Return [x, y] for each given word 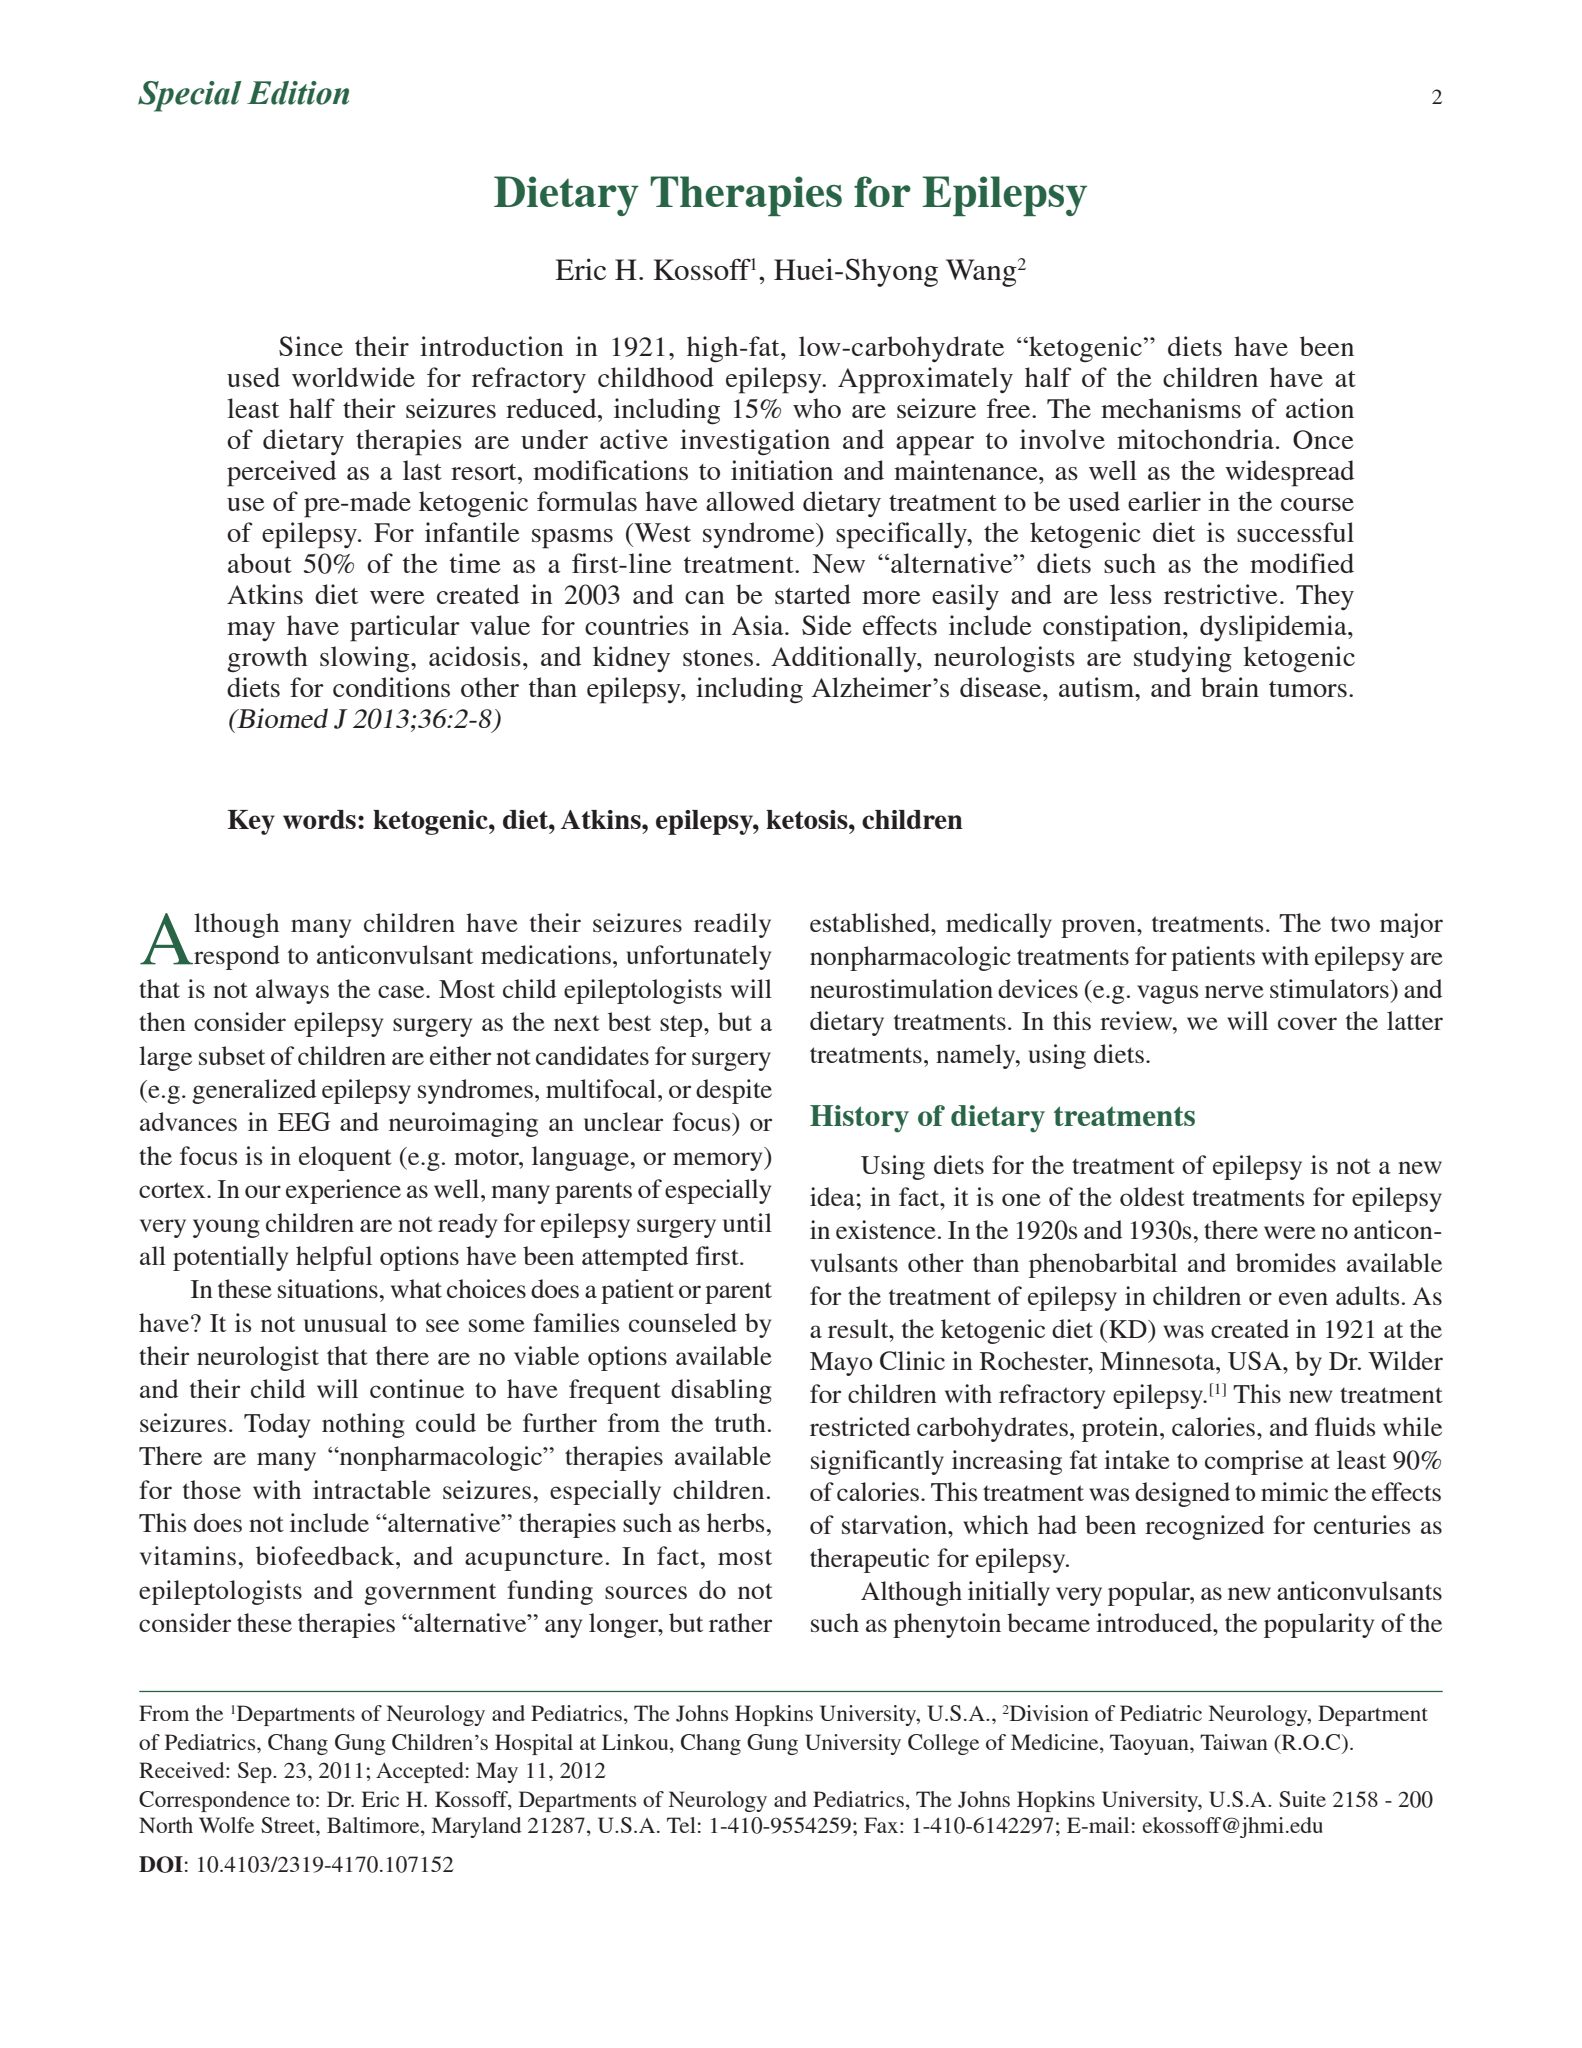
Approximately [925, 380]
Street [289, 1825]
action [1320, 408]
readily [732, 925]
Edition [298, 93]
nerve [1234, 991]
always [292, 991]
